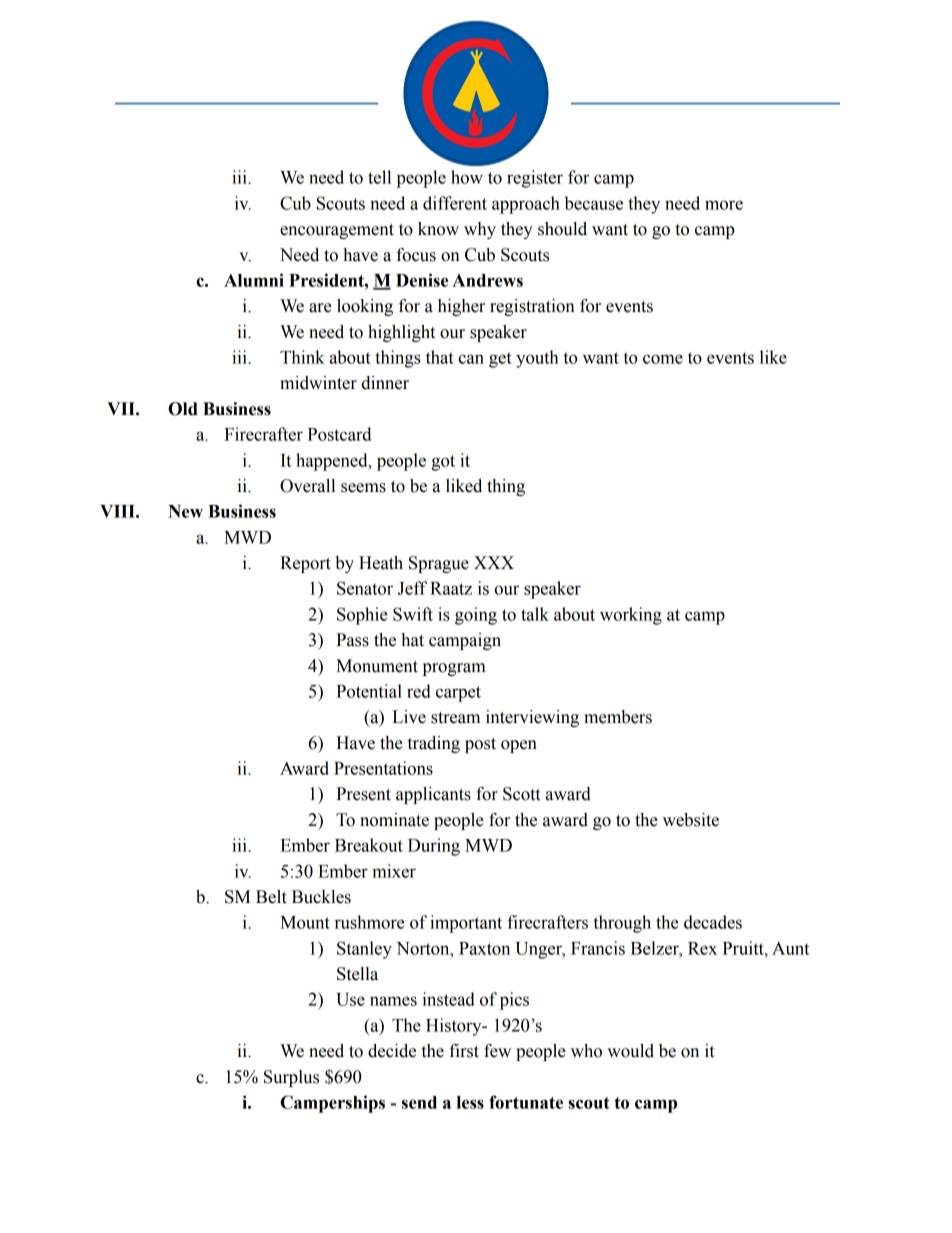 The height and width of the screenshot is (1233, 952). What do you see at coordinates (594, 203) in the screenshot?
I see `because` at bounding box center [594, 203].
